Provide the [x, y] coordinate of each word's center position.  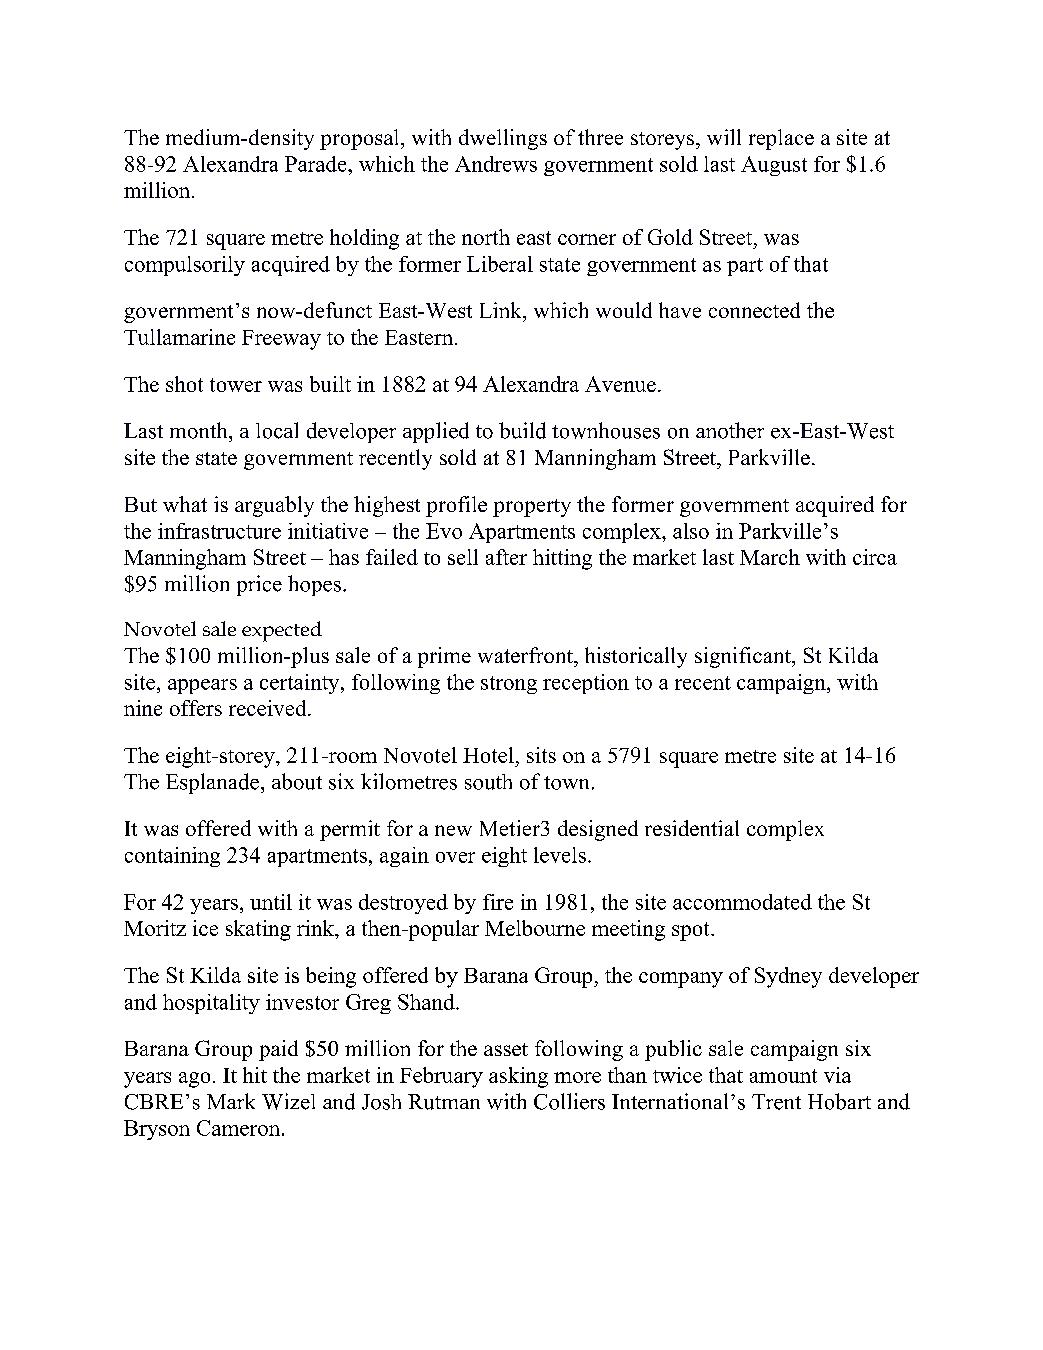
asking [518, 1077]
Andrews [496, 164]
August [774, 166]
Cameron [240, 1128]
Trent [776, 1102]
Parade [317, 164]
